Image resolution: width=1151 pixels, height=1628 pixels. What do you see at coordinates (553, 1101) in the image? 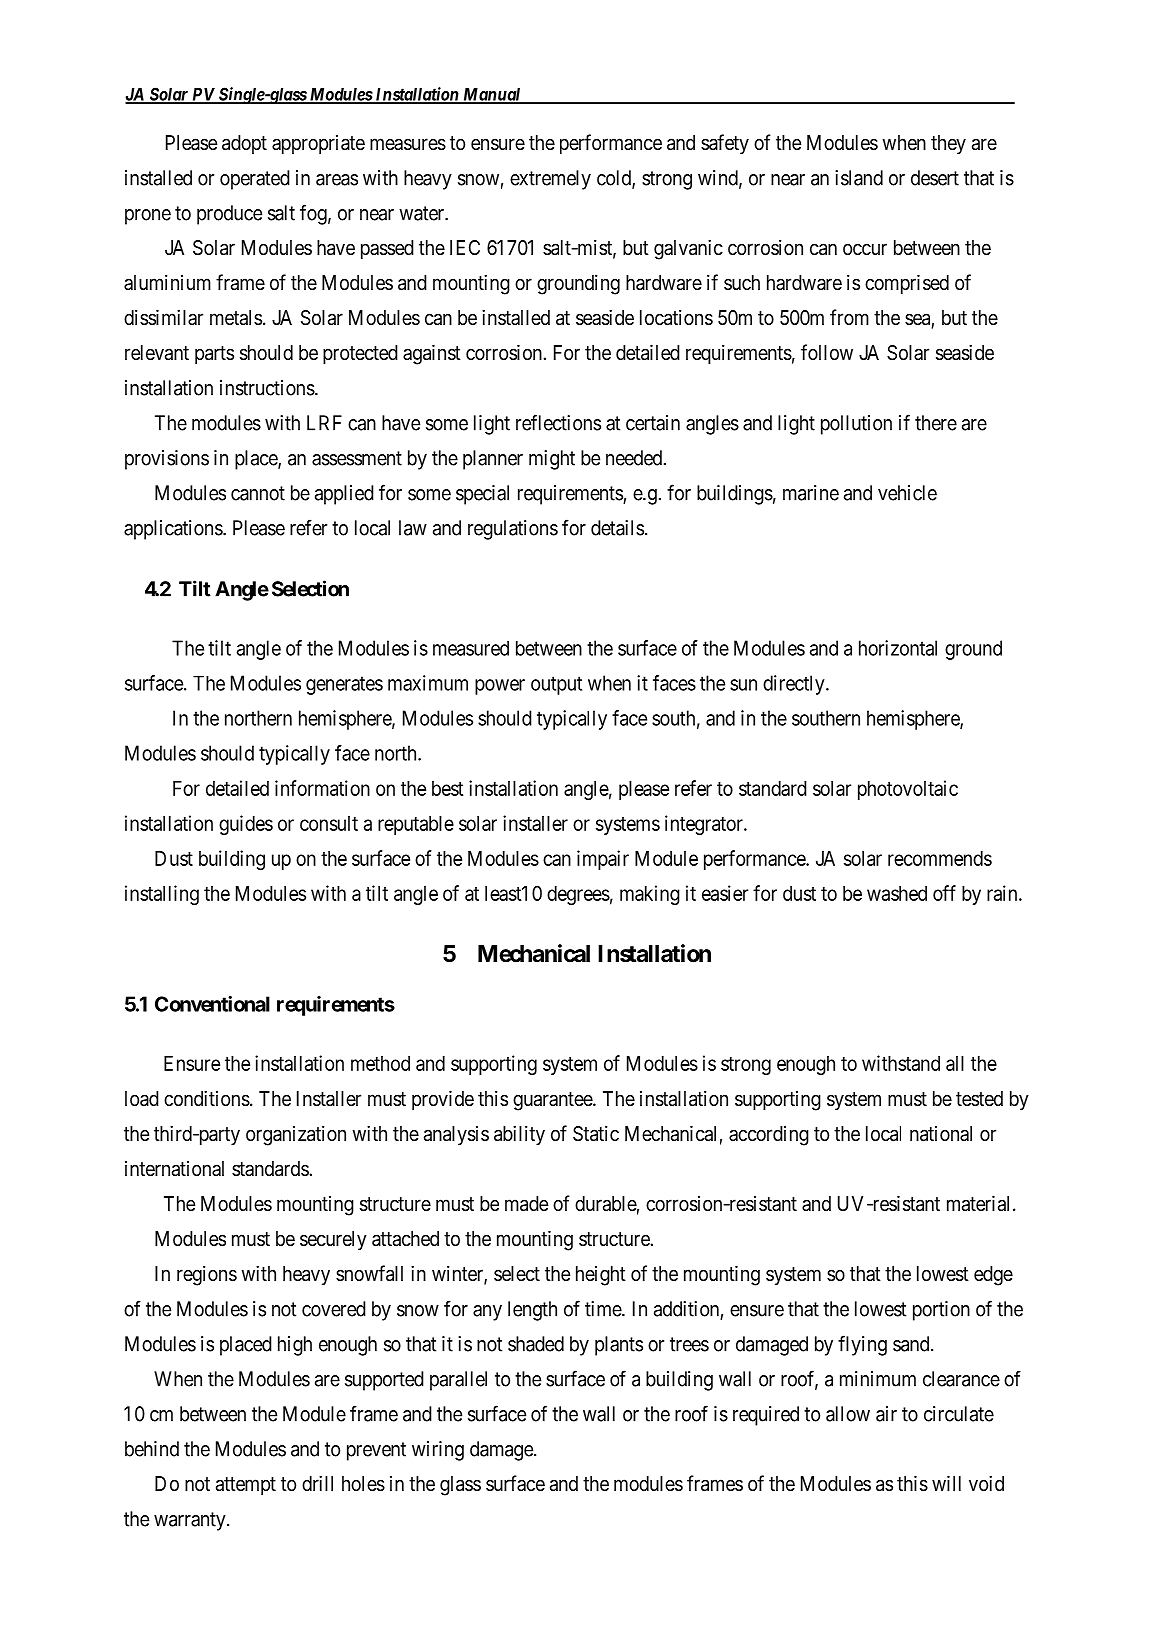
I see `guarantee` at bounding box center [553, 1101].
